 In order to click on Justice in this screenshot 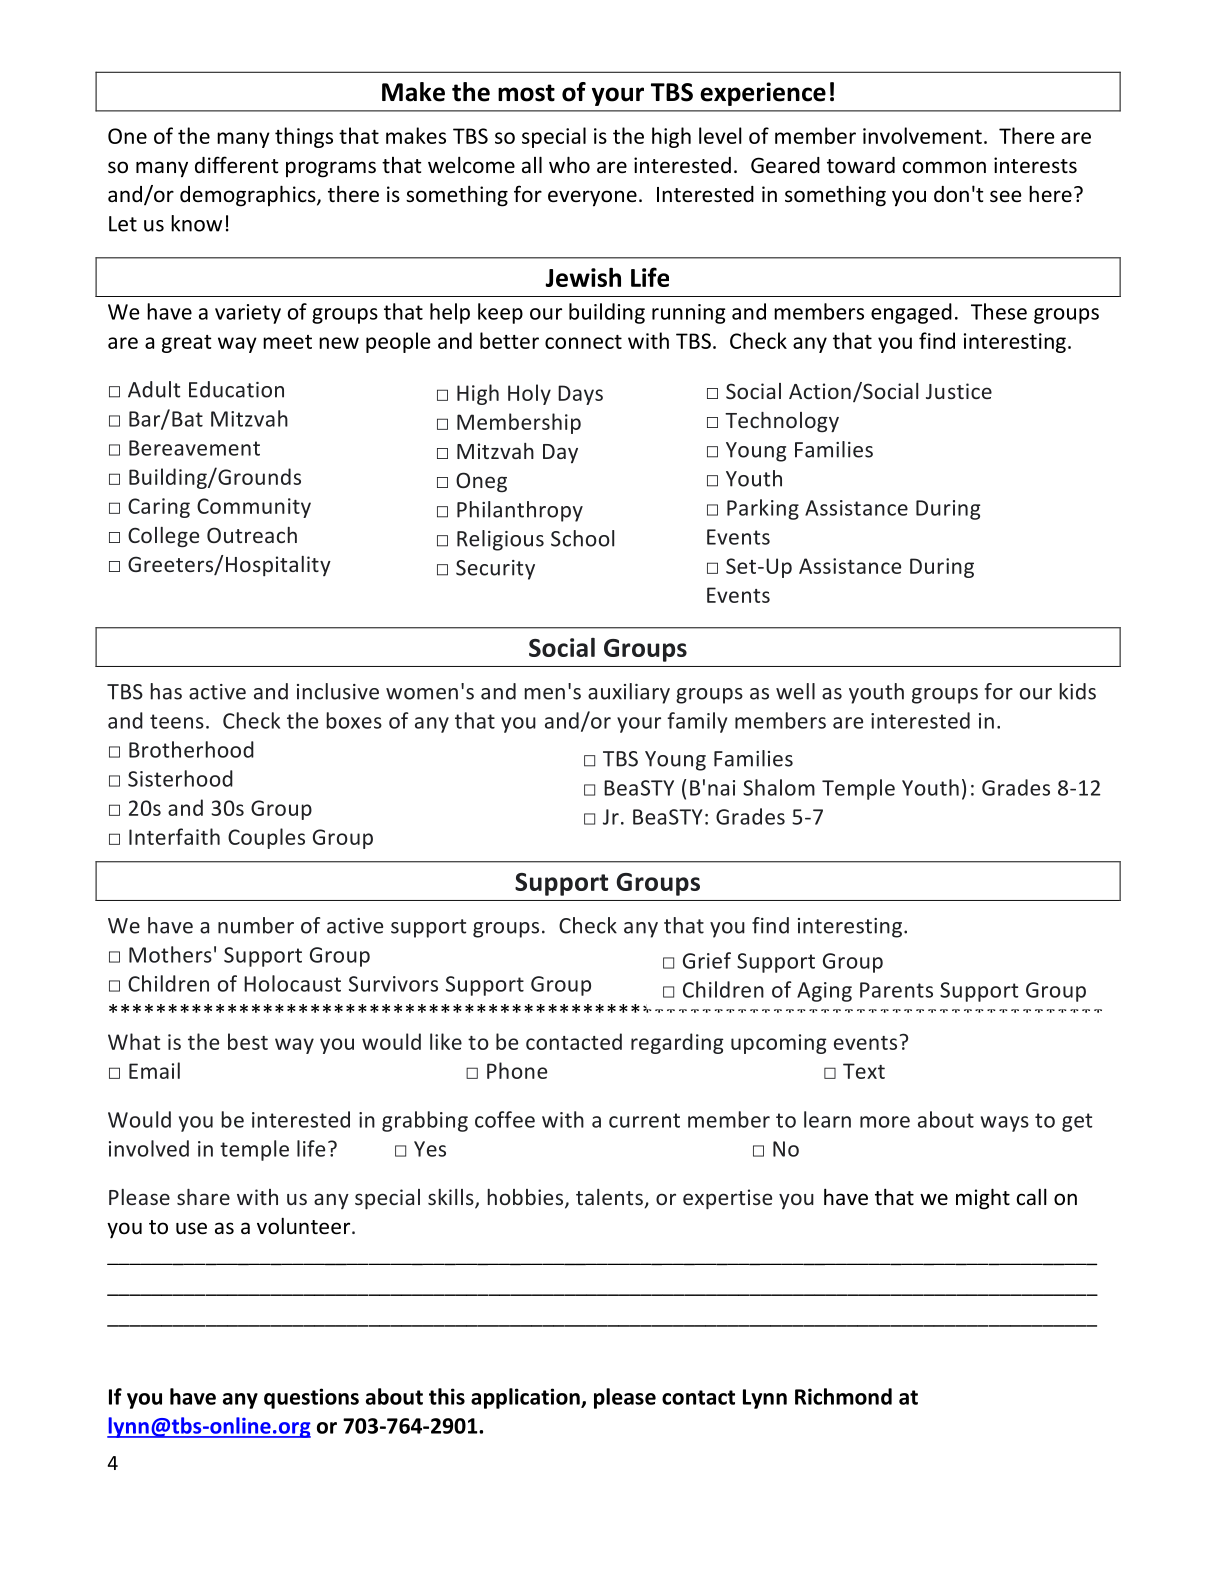, I will do `click(959, 391)`.
